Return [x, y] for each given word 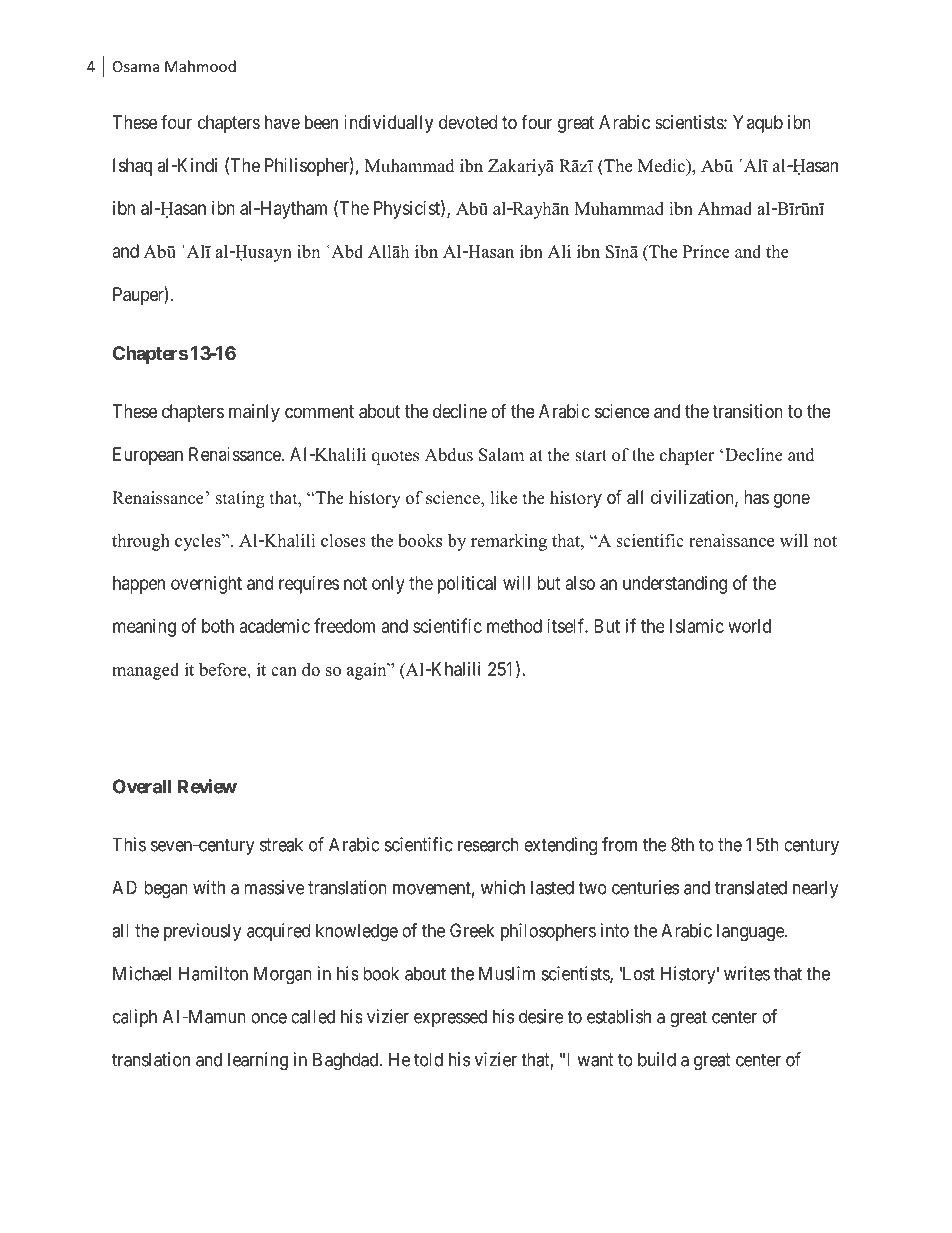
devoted [468, 122]
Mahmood [200, 66]
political [467, 585]
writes [747, 973]
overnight [206, 585]
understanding [675, 585]
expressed [450, 1018]
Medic [662, 166]
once [269, 1018]
